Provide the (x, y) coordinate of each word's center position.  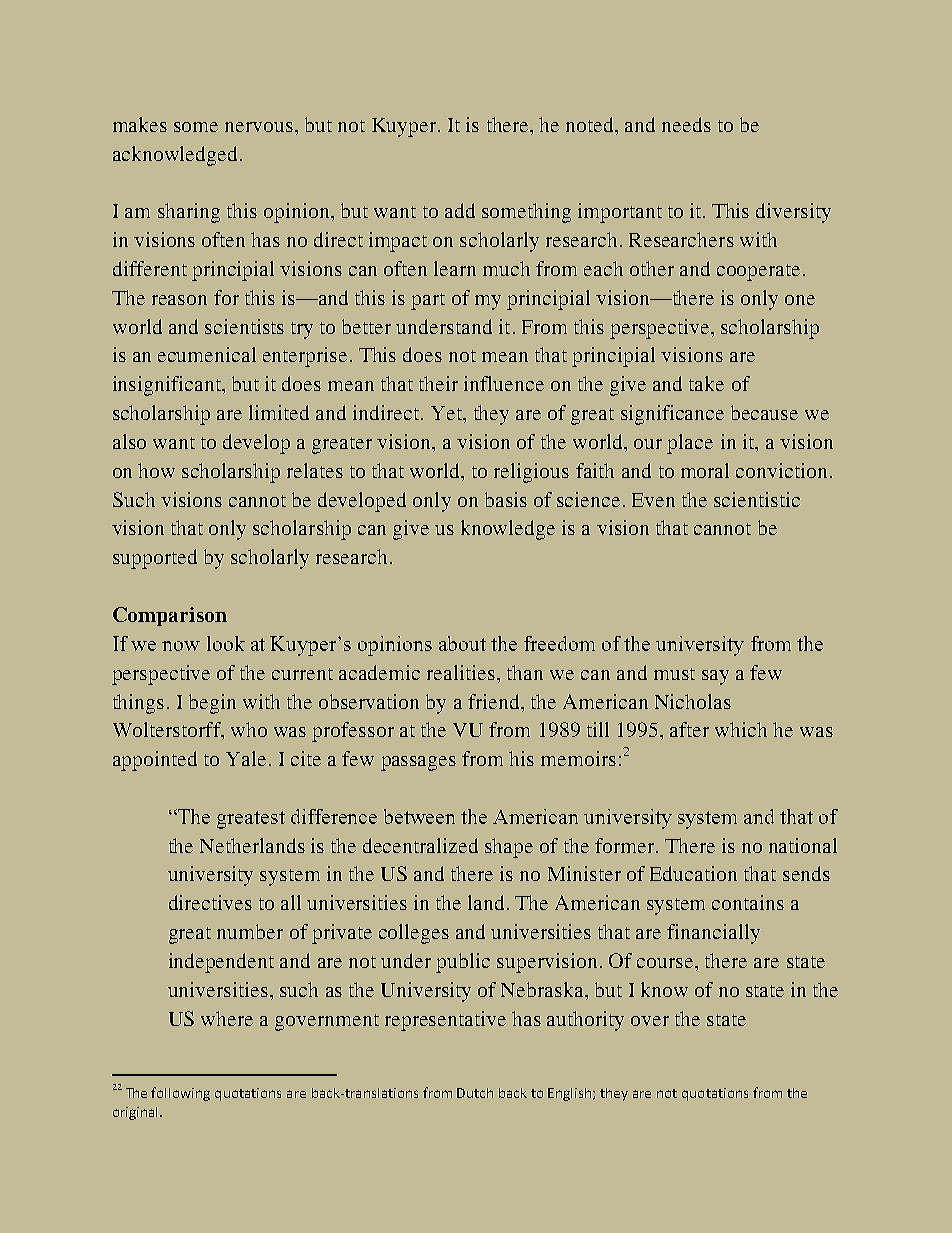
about (462, 643)
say (715, 677)
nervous (259, 127)
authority (585, 1021)
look (226, 643)
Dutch (475, 1093)
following (180, 1094)
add (460, 210)
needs (686, 124)
